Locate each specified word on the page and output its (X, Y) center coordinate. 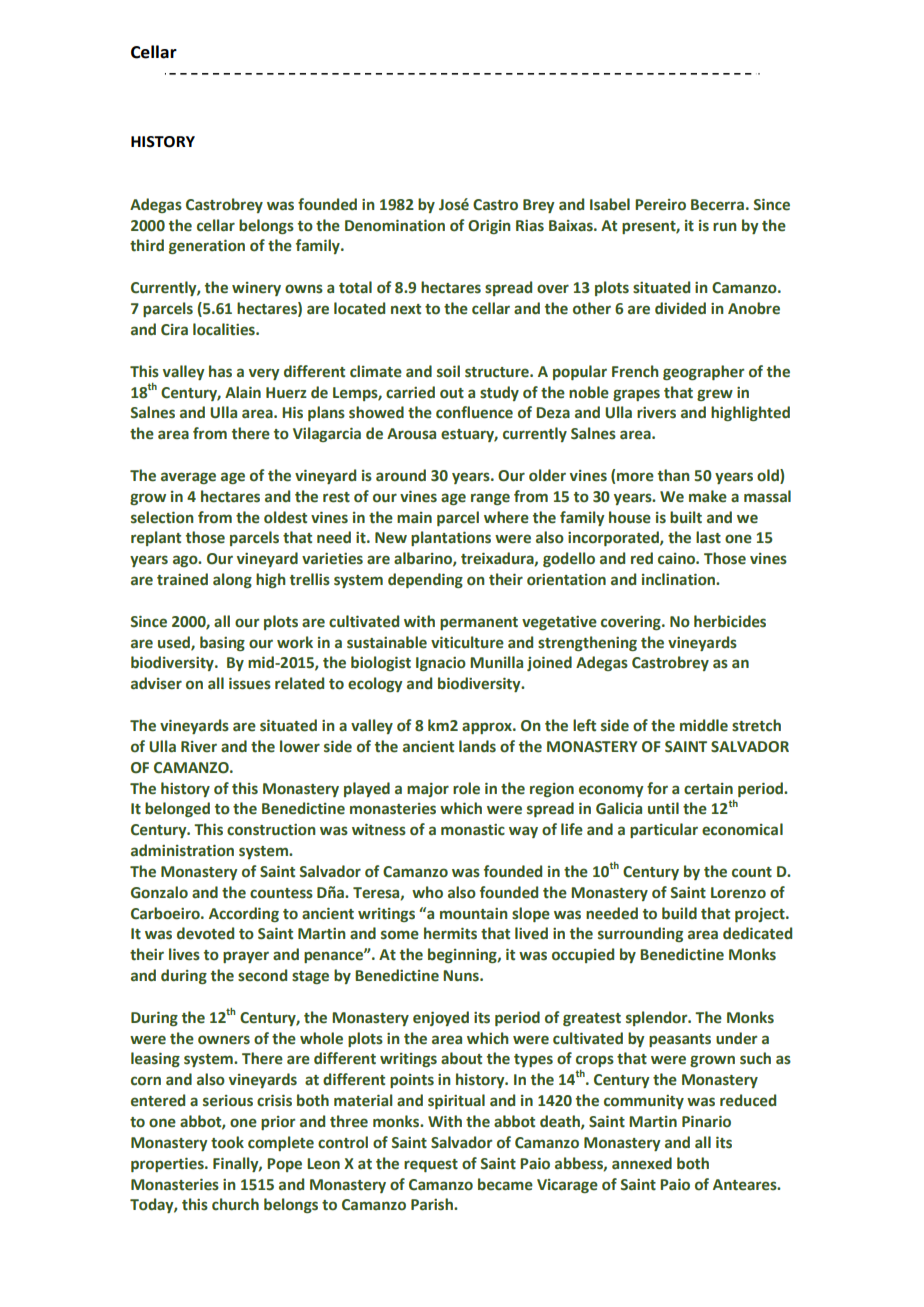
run (725, 227)
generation (207, 247)
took (227, 1142)
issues (250, 684)
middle (704, 725)
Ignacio (441, 664)
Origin (489, 227)
